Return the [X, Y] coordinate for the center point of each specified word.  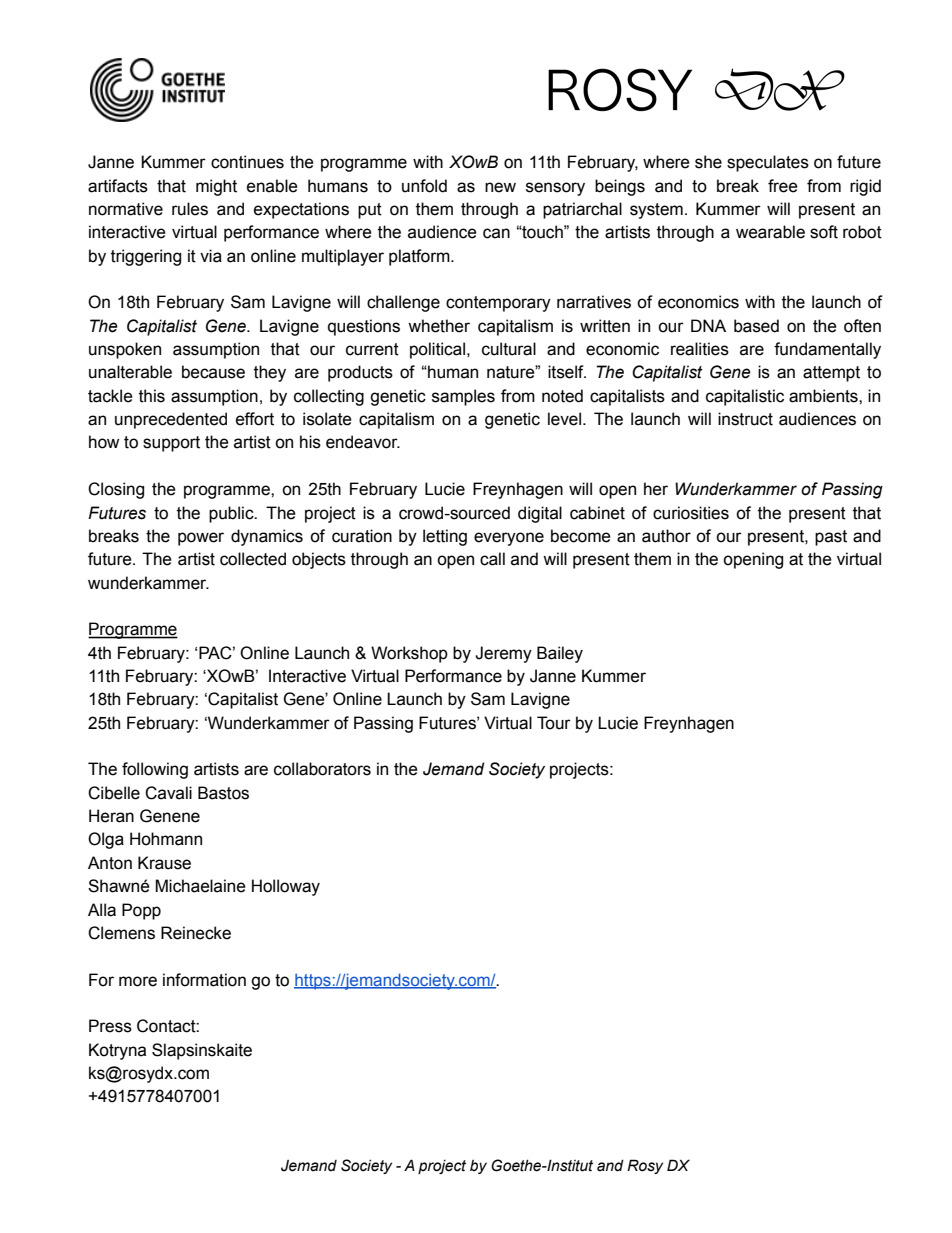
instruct [745, 419]
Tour [554, 723]
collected [253, 559]
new [500, 187]
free [783, 186]
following [155, 770]
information [204, 980]
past [831, 538]
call [492, 559]
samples [463, 397]
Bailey [560, 654]
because [213, 372]
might [216, 187]
